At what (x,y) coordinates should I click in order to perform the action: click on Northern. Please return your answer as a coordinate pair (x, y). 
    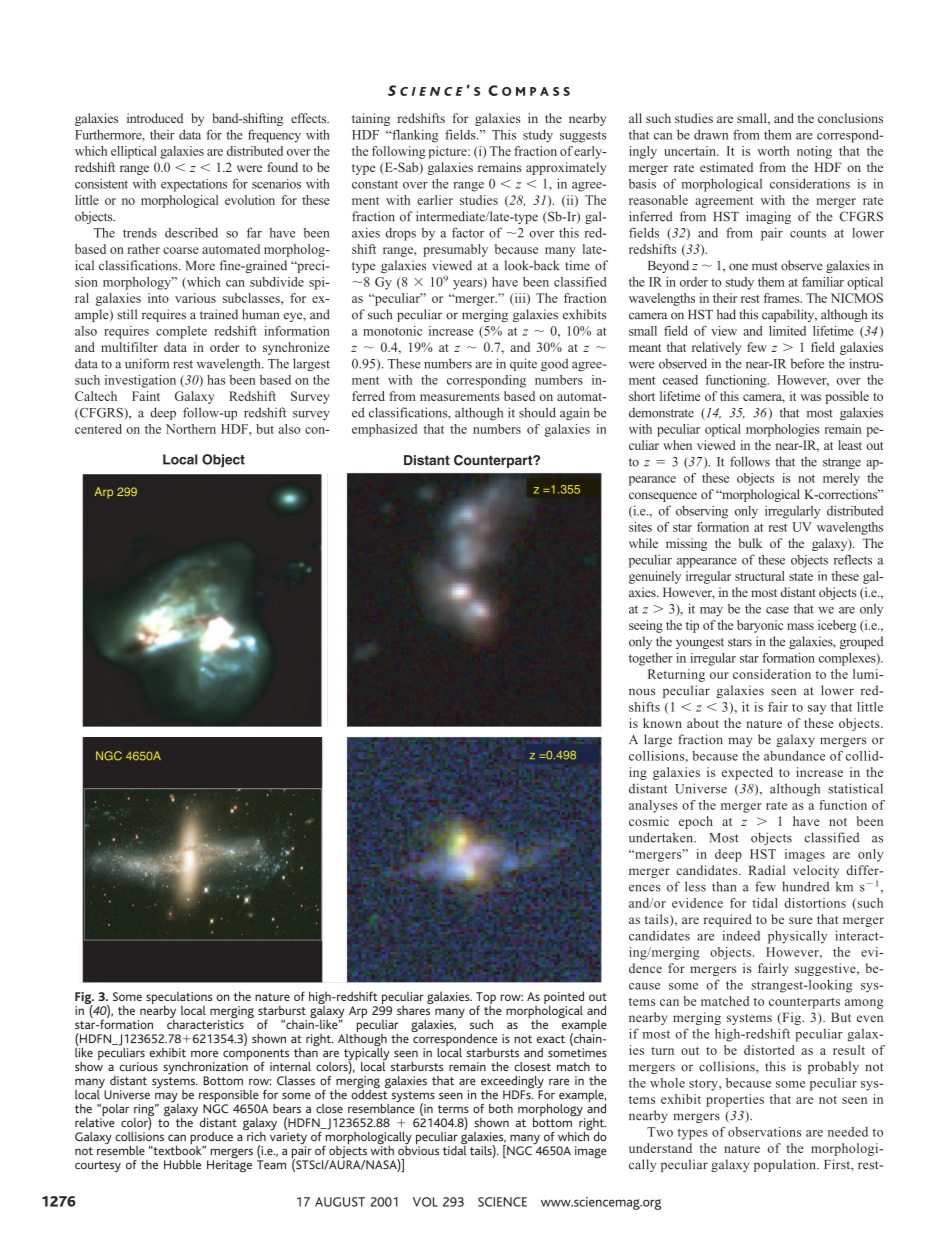
    Looking at the image, I should click on (191, 429).
